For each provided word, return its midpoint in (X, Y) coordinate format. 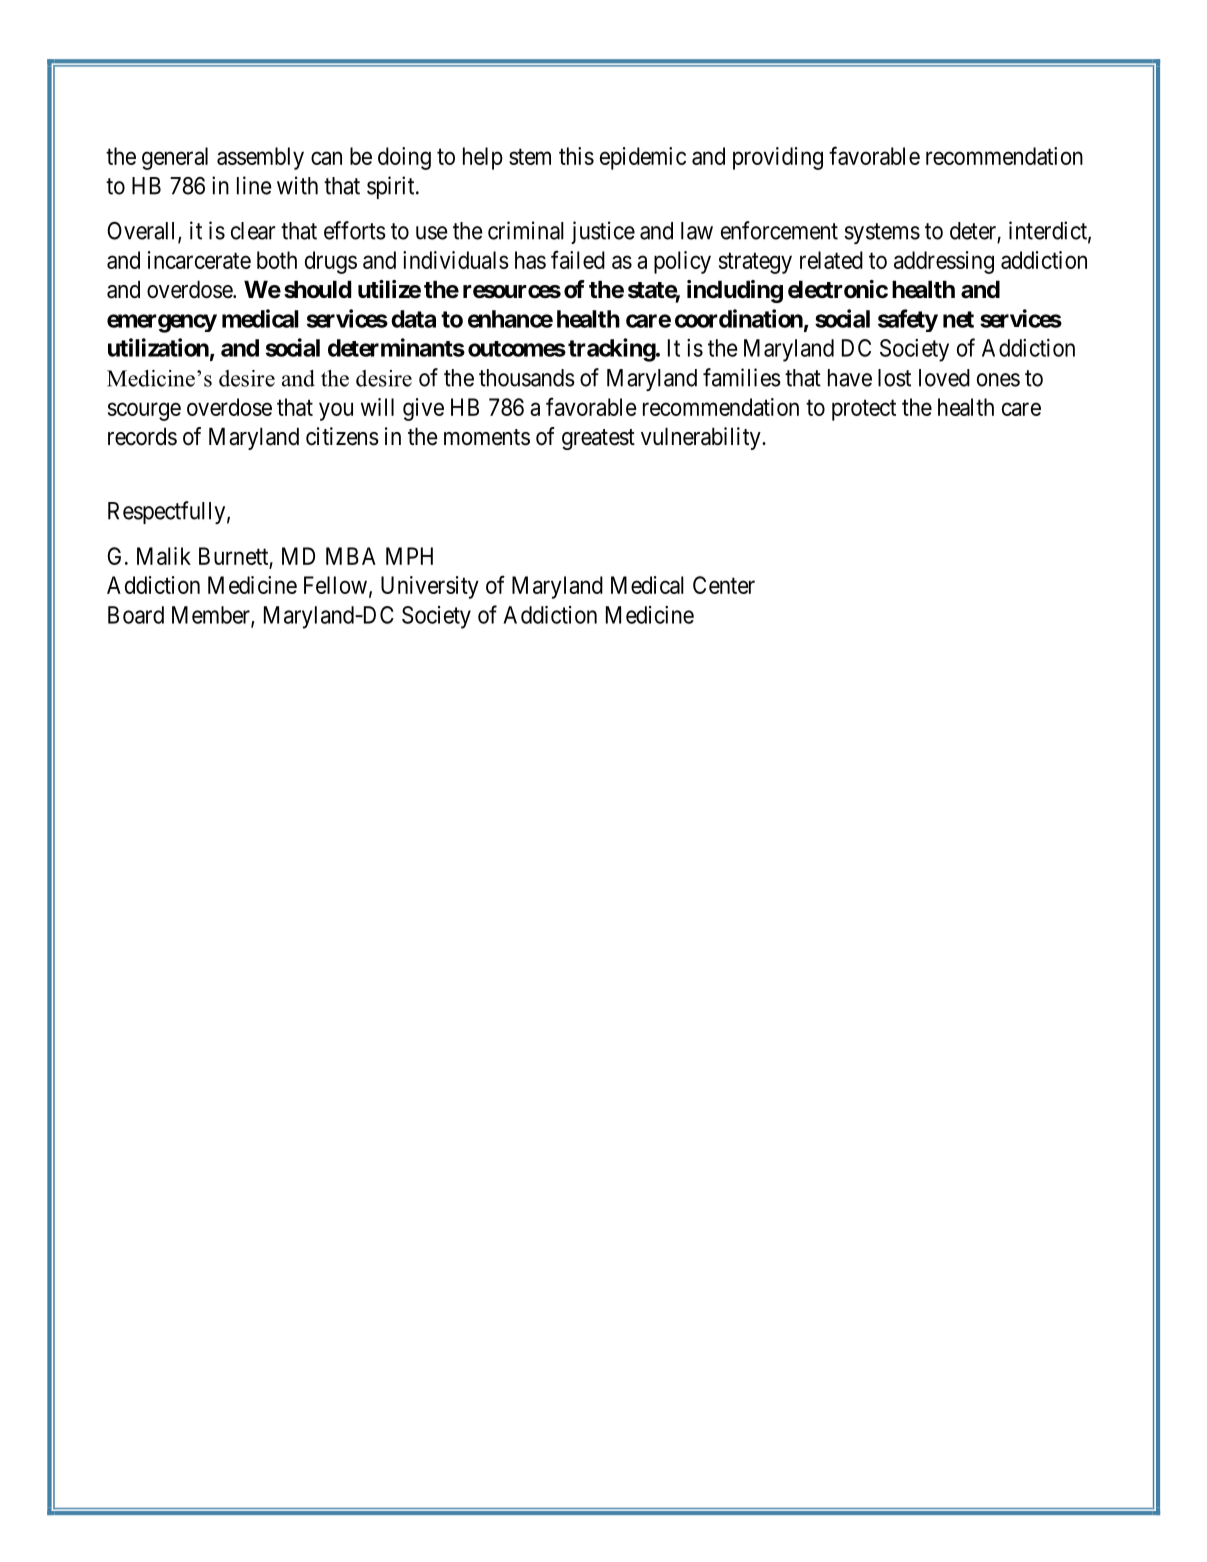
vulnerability (702, 438)
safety (908, 320)
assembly (260, 158)
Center (724, 585)
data (413, 319)
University (430, 587)
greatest (598, 439)
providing (778, 158)
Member (212, 616)
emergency (162, 323)
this (576, 156)
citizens (342, 436)
